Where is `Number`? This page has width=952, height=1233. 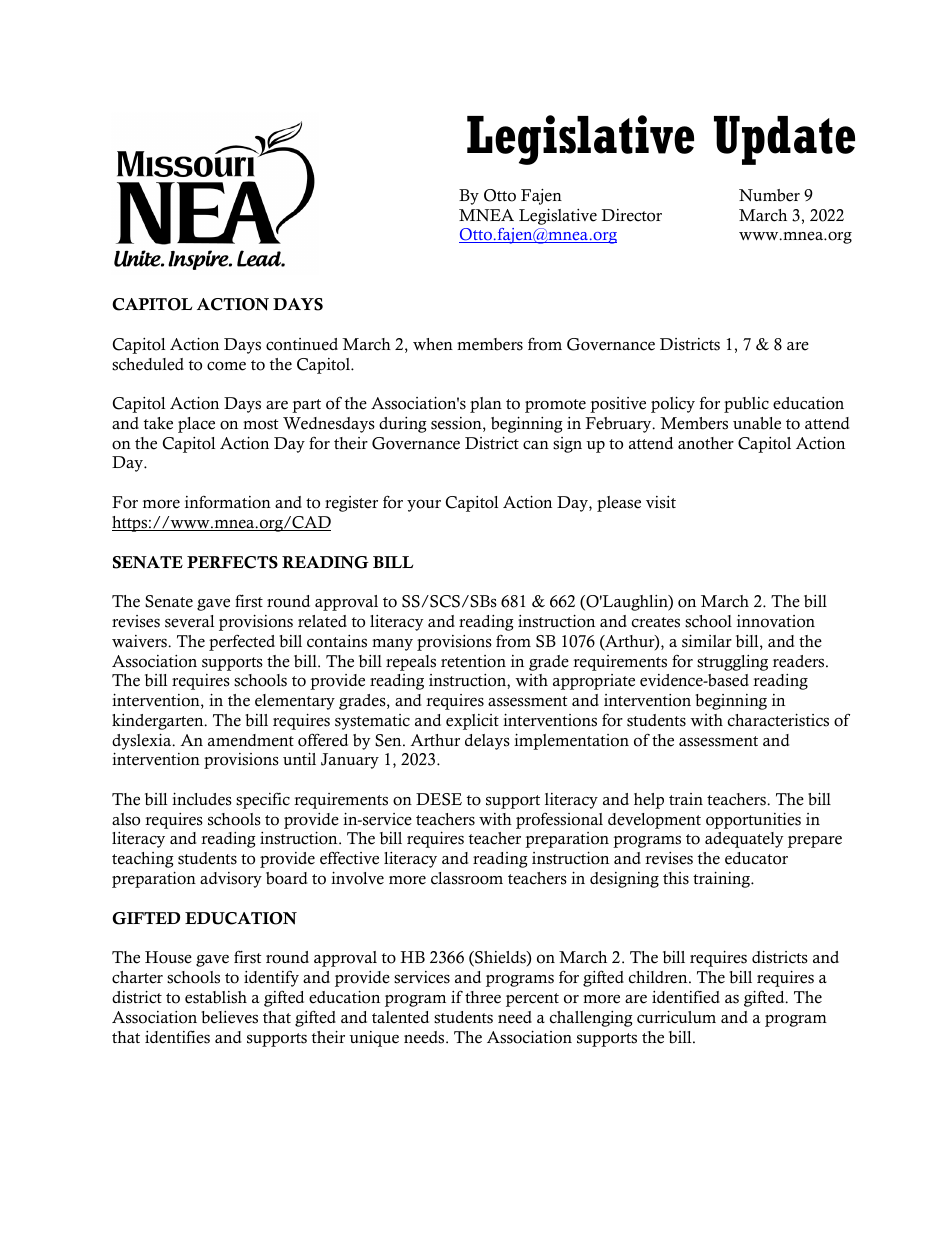 Number is located at coordinates (769, 195).
